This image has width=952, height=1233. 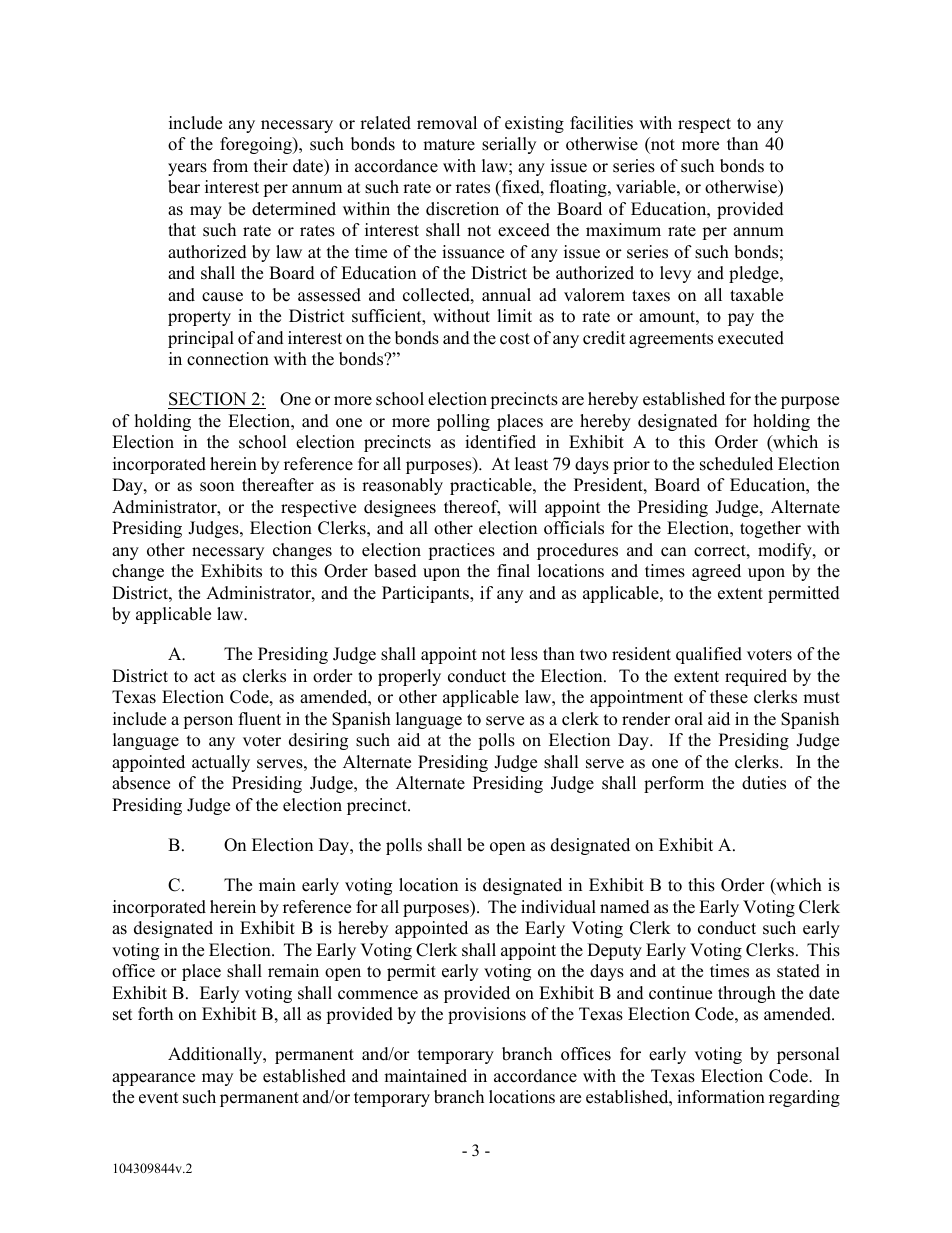 What do you see at coordinates (736, 464) in the image?
I see `scheduled` at bounding box center [736, 464].
